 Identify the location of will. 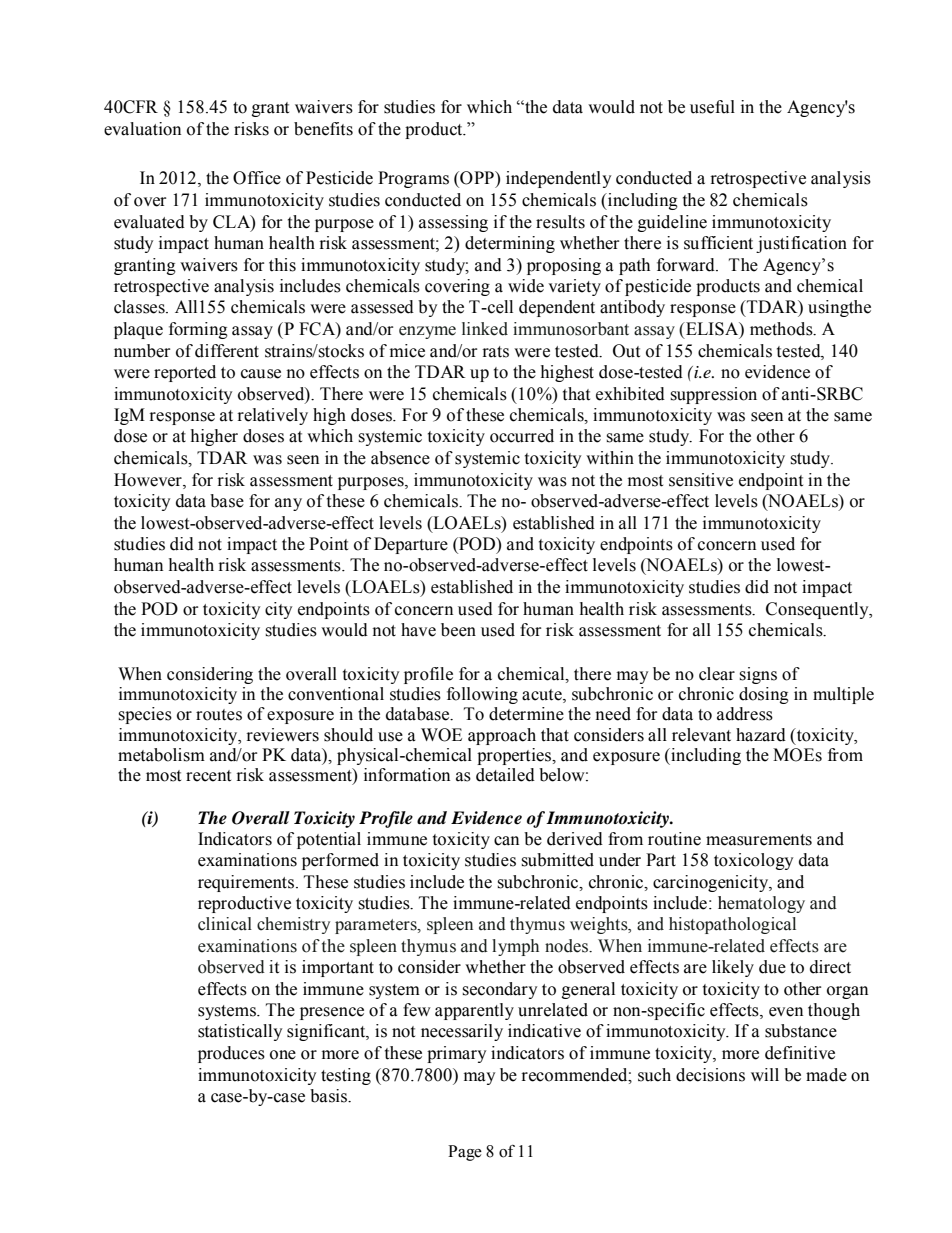
(765, 1074).
